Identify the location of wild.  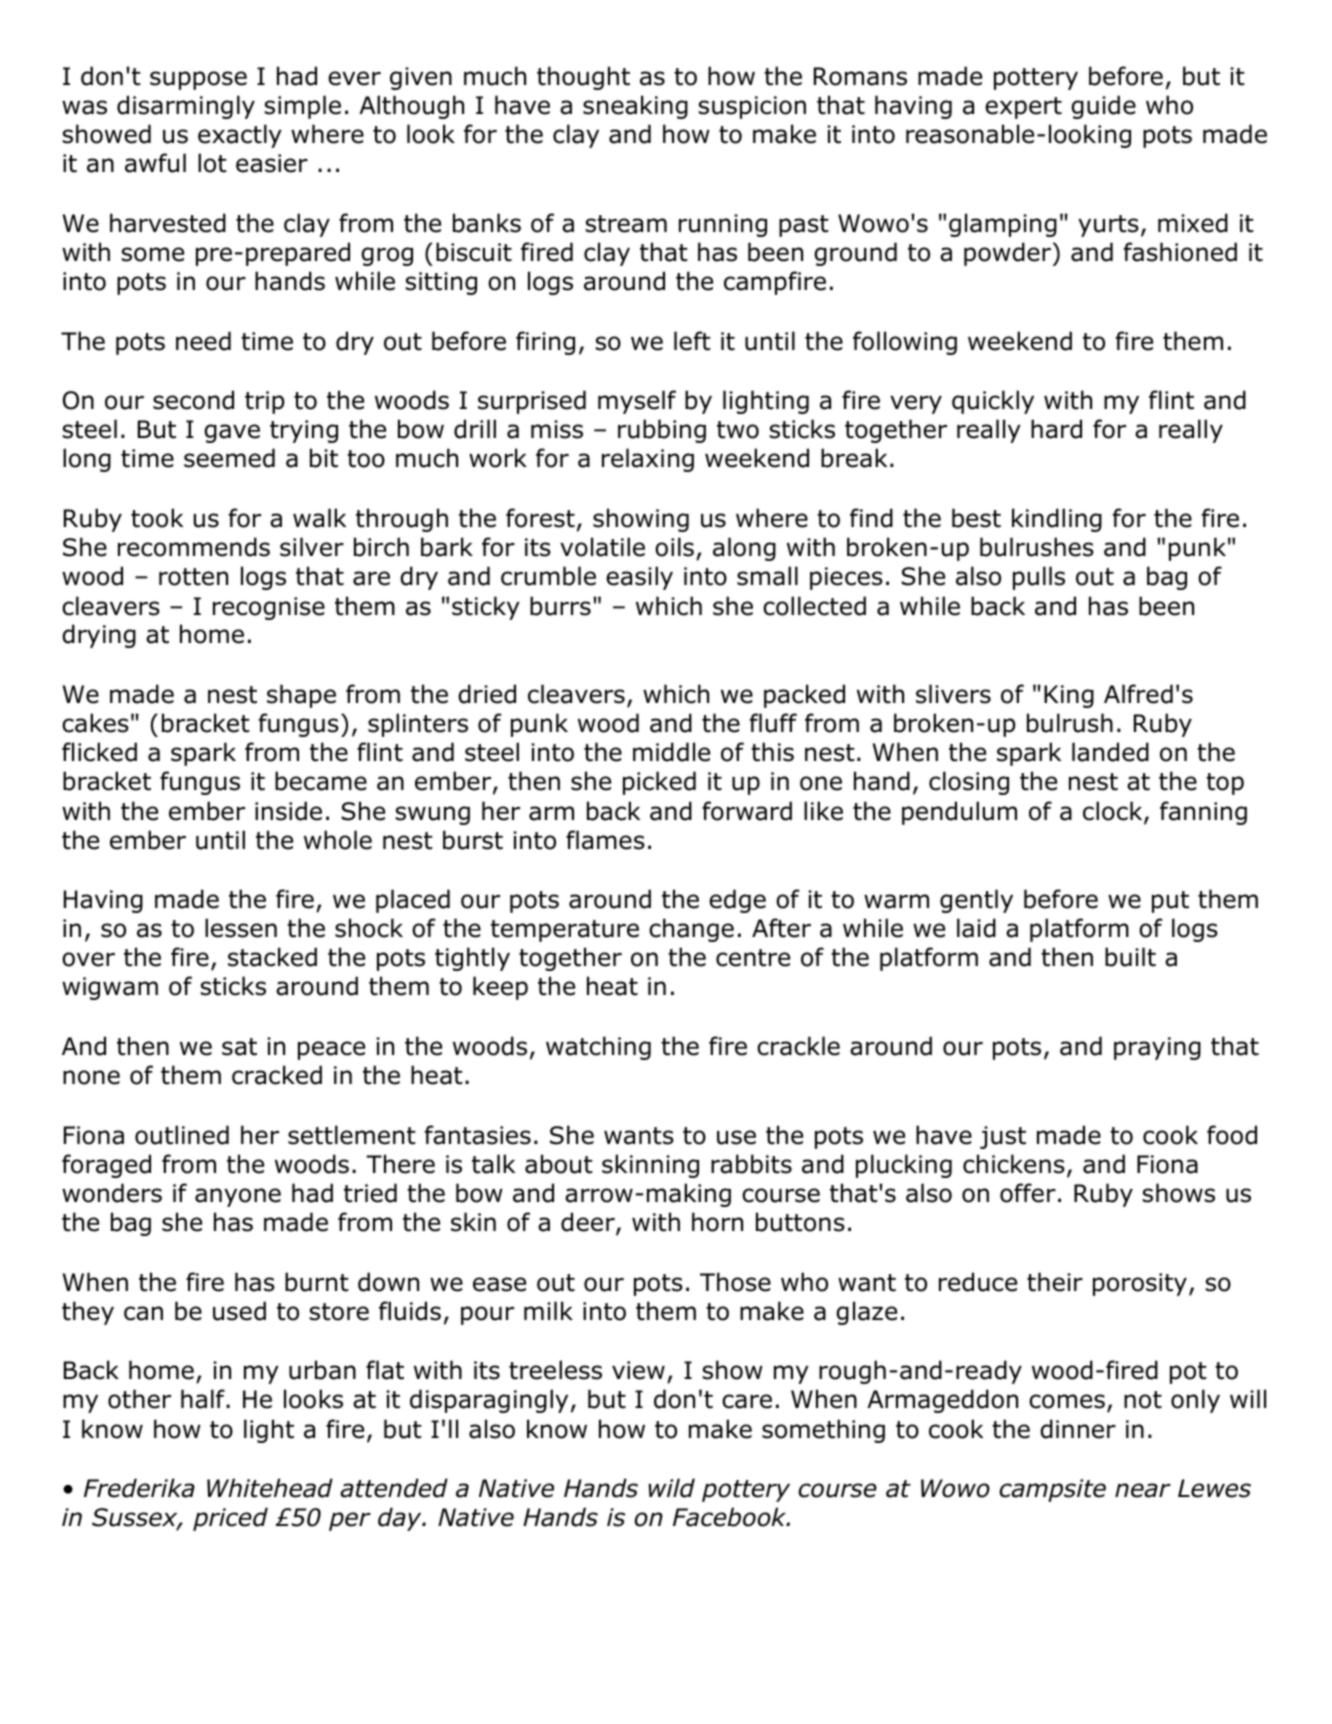
(671, 1488).
